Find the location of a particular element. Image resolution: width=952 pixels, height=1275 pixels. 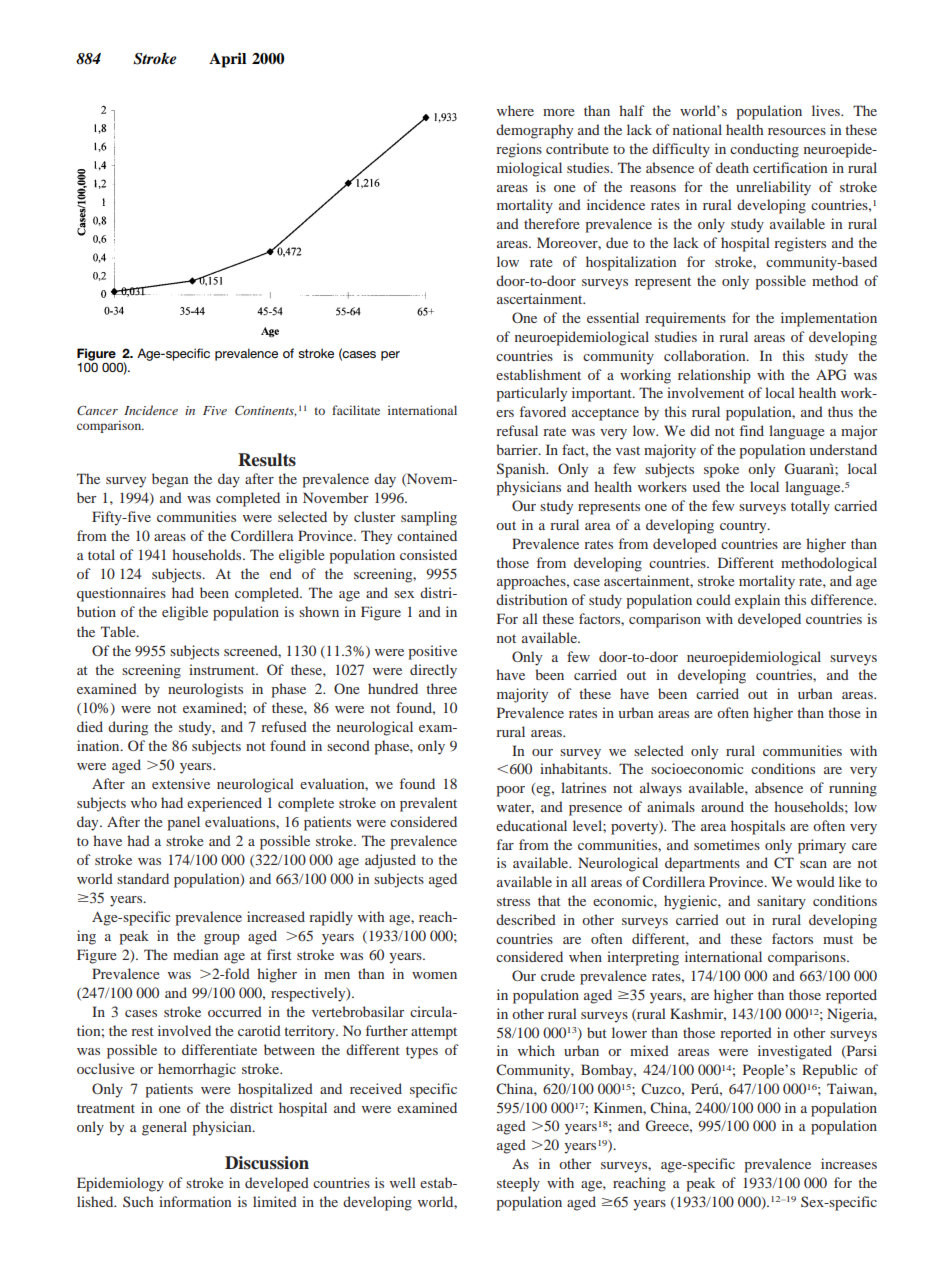

increases is located at coordinates (849, 1163).
